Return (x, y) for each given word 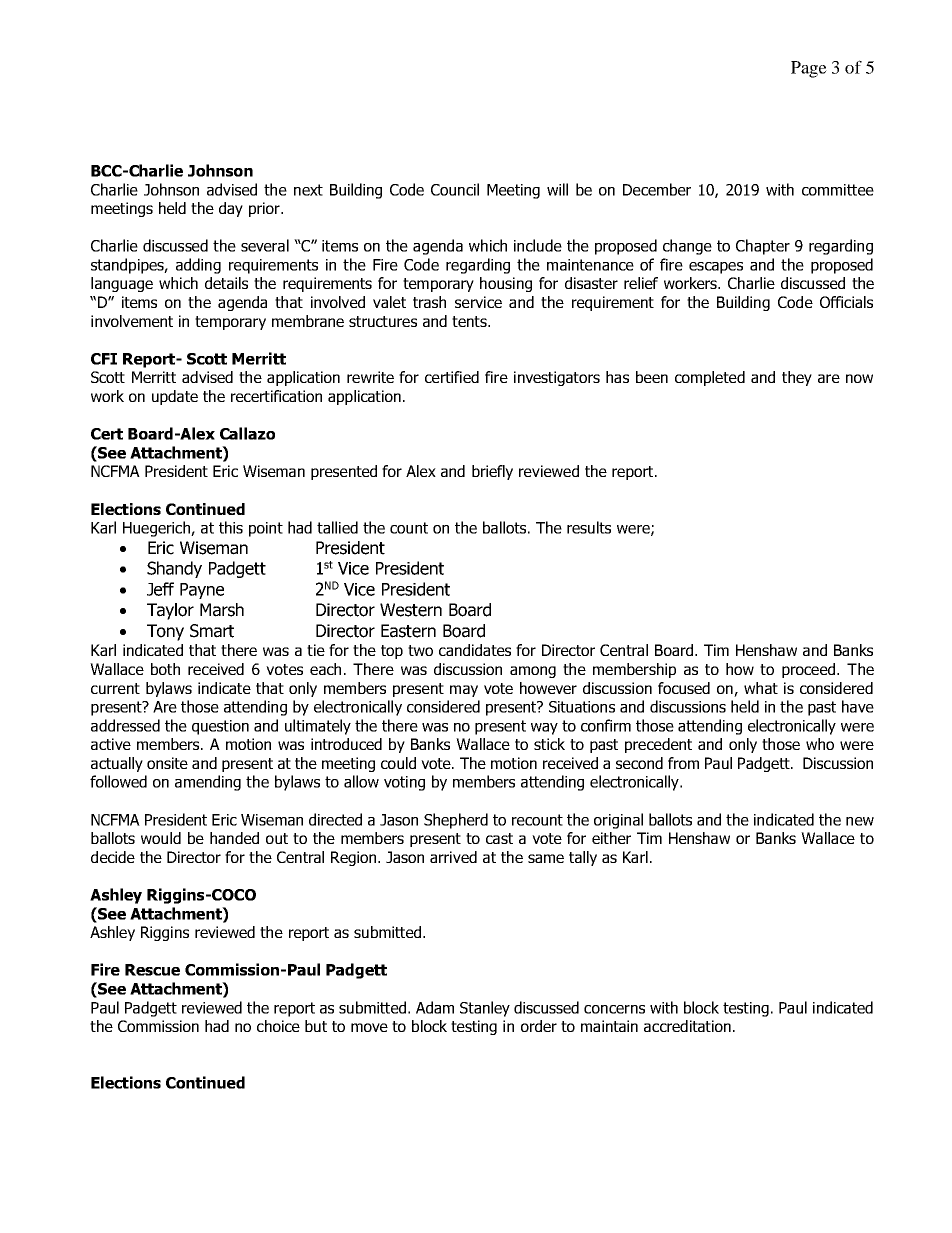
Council (455, 189)
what (761, 688)
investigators (557, 378)
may (464, 691)
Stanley (485, 1009)
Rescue (152, 970)
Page (809, 69)
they (797, 378)
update (175, 397)
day (231, 209)
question (220, 727)
